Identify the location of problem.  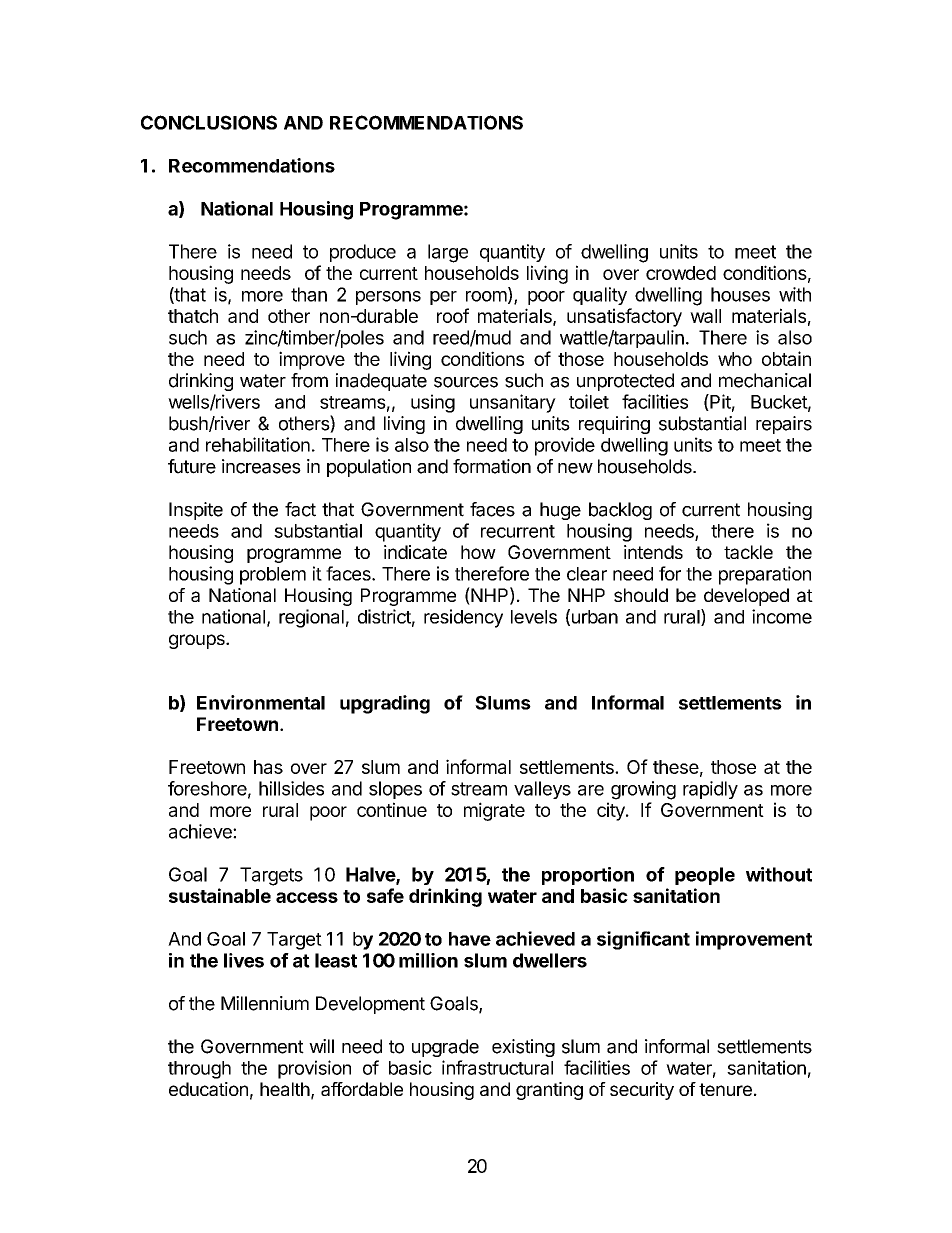
(273, 576).
